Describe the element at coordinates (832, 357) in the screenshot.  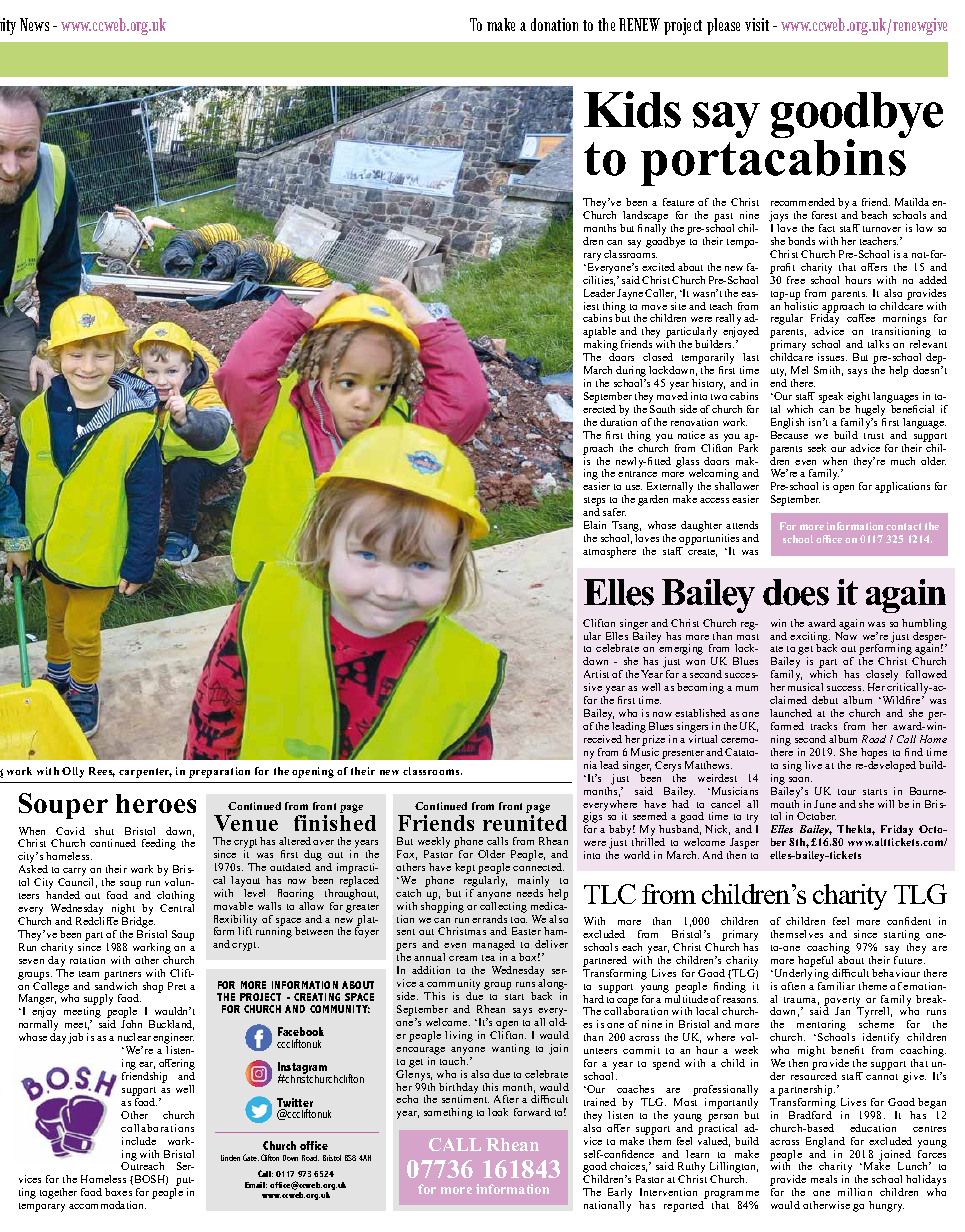
I see `issues` at that location.
